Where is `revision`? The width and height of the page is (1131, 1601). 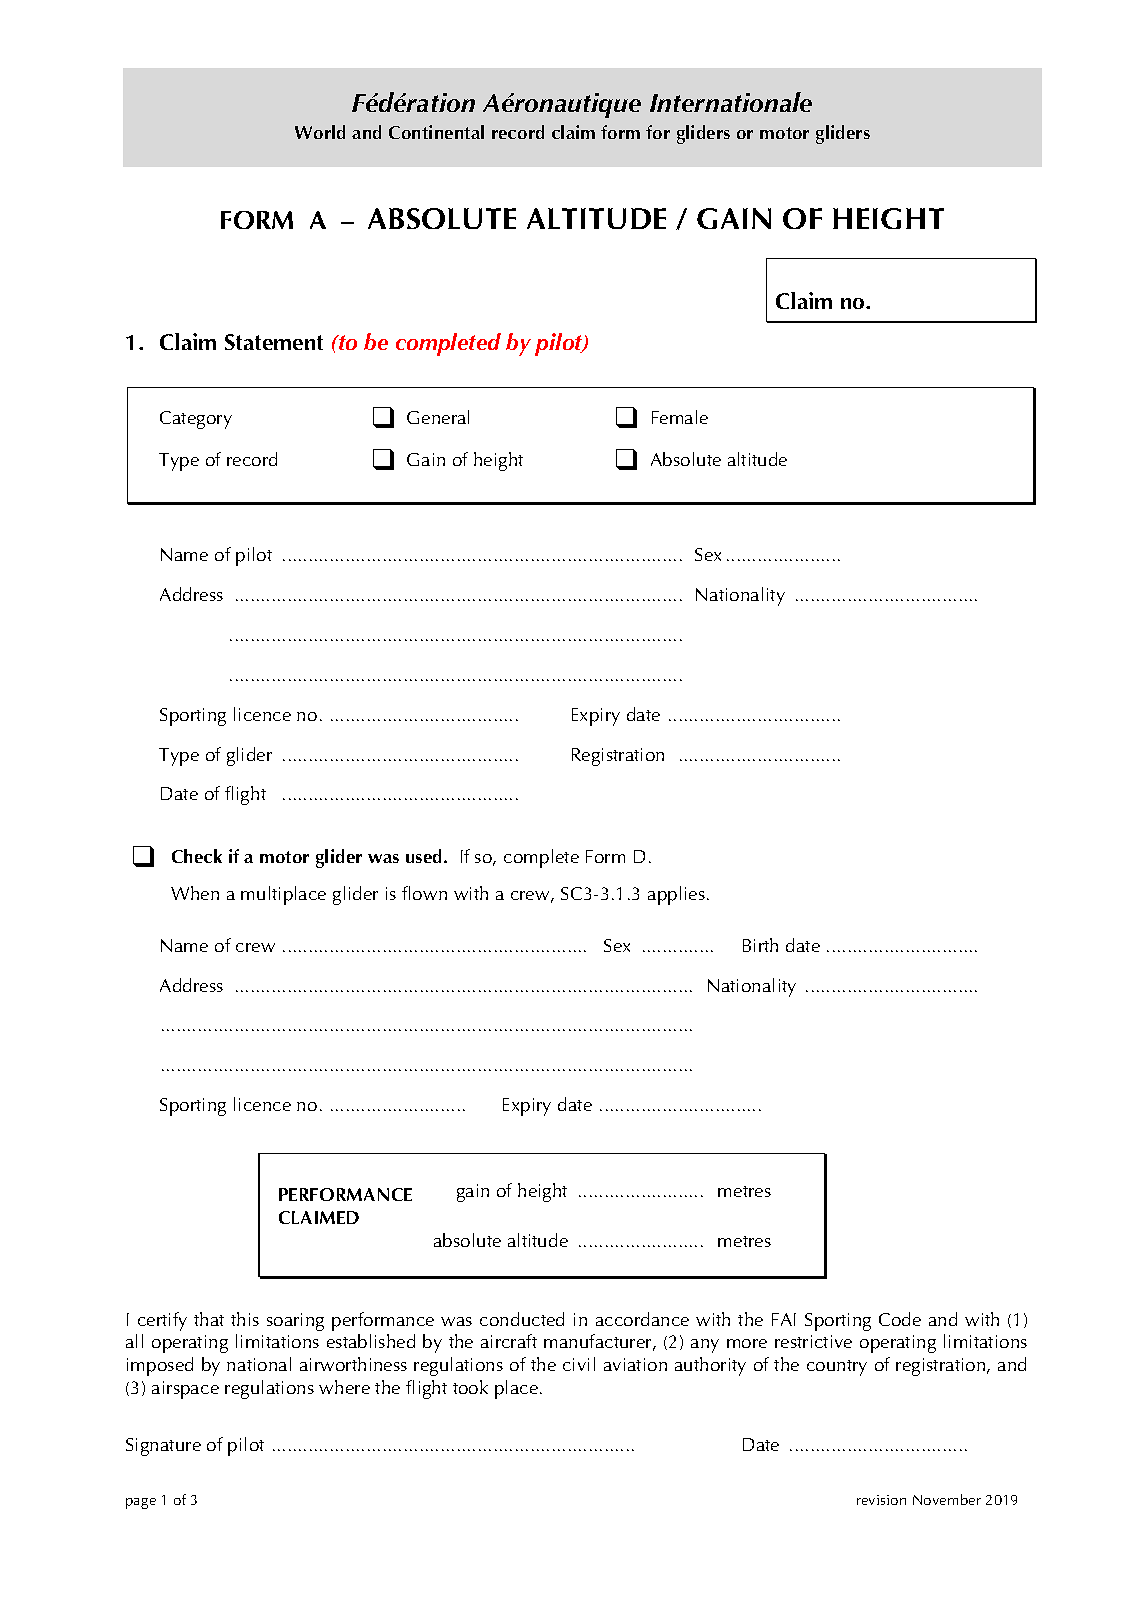
revision is located at coordinates (881, 1500).
